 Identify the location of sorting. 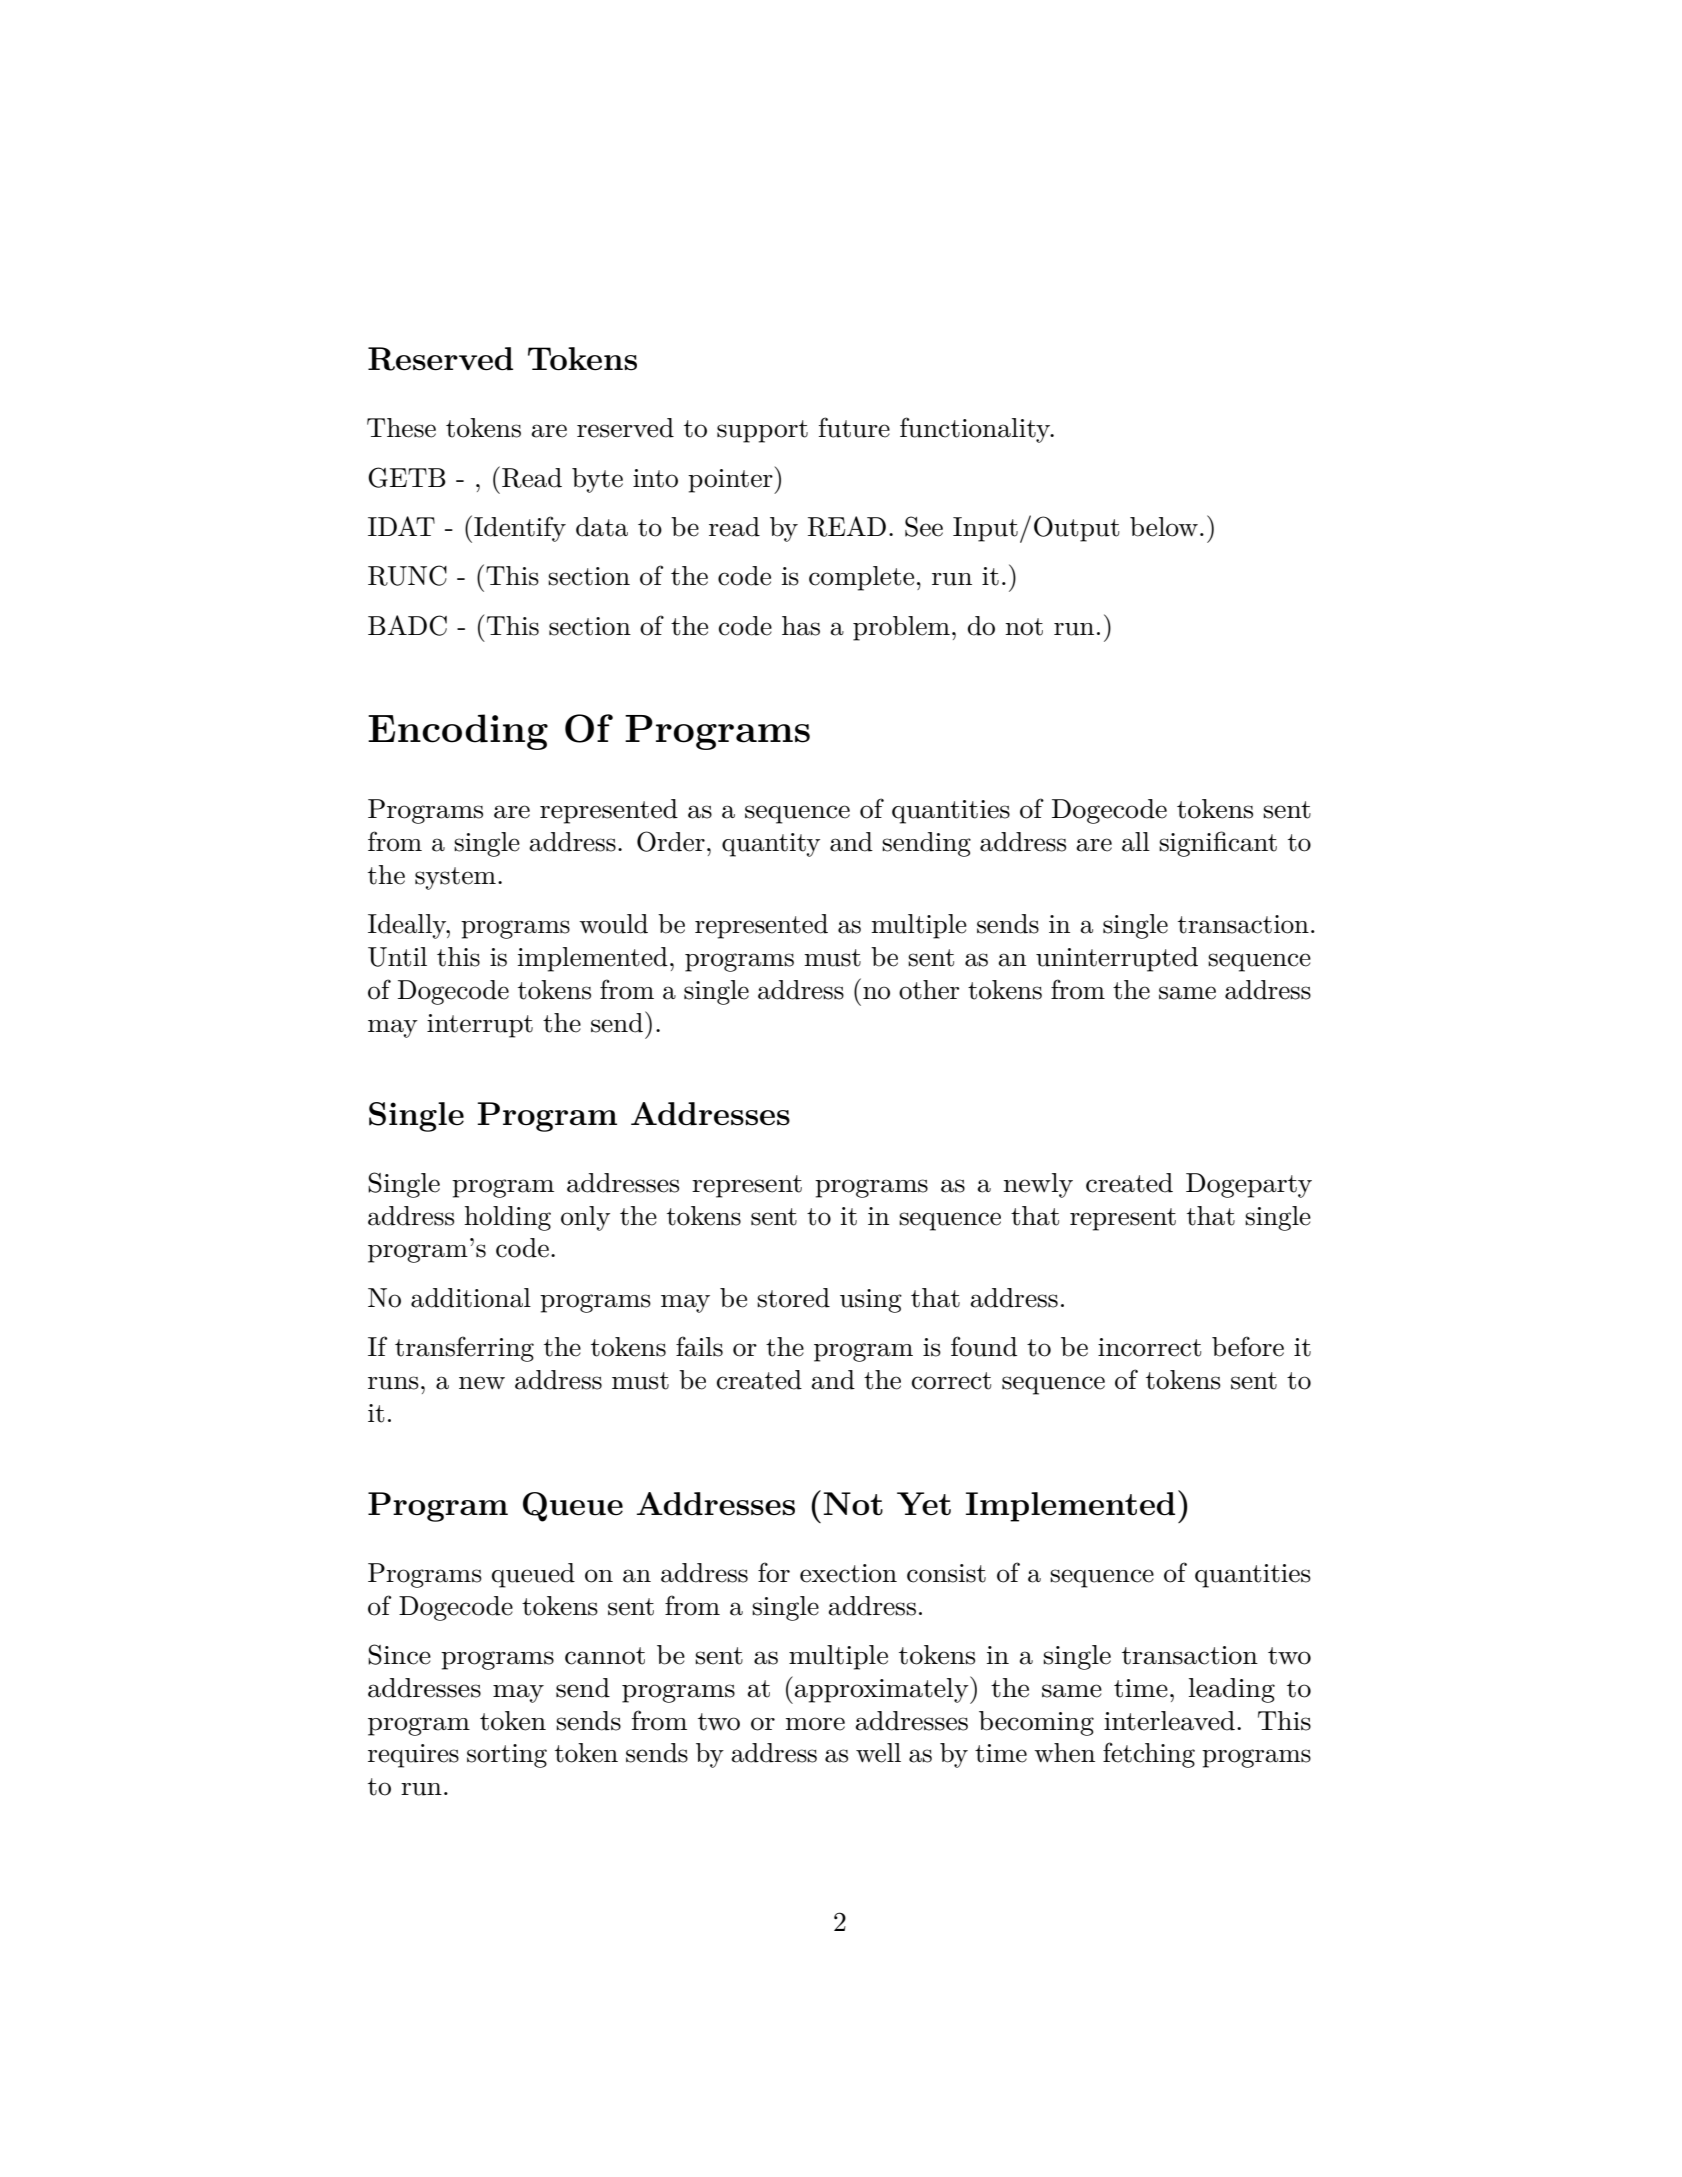
(507, 1756).
